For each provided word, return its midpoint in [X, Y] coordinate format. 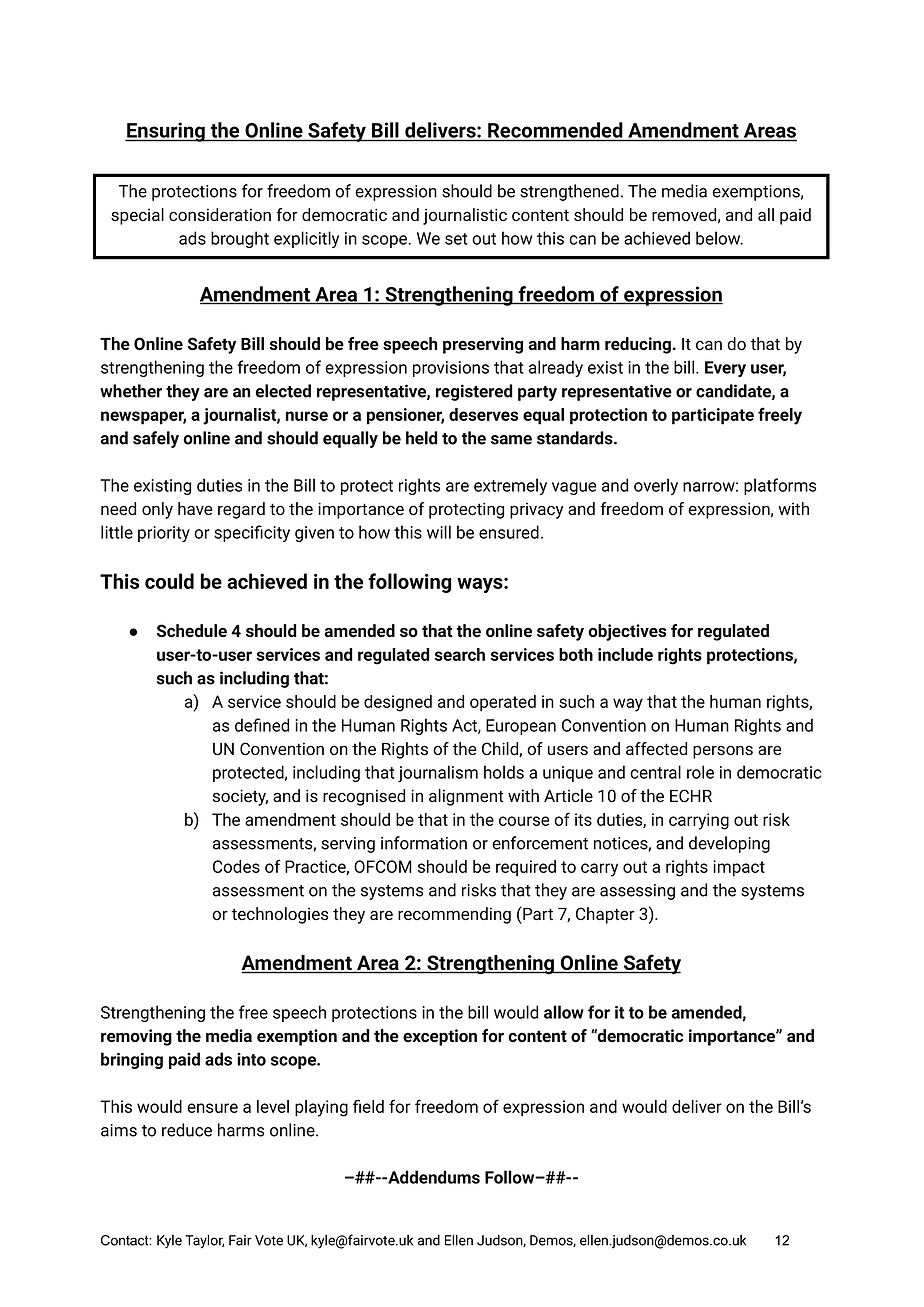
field [368, 1106]
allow [564, 1012]
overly [656, 486]
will [439, 532]
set [456, 239]
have [195, 508]
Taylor [204, 1241]
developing [729, 844]
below [719, 238]
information [424, 843]
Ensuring [166, 132]
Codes [236, 866]
